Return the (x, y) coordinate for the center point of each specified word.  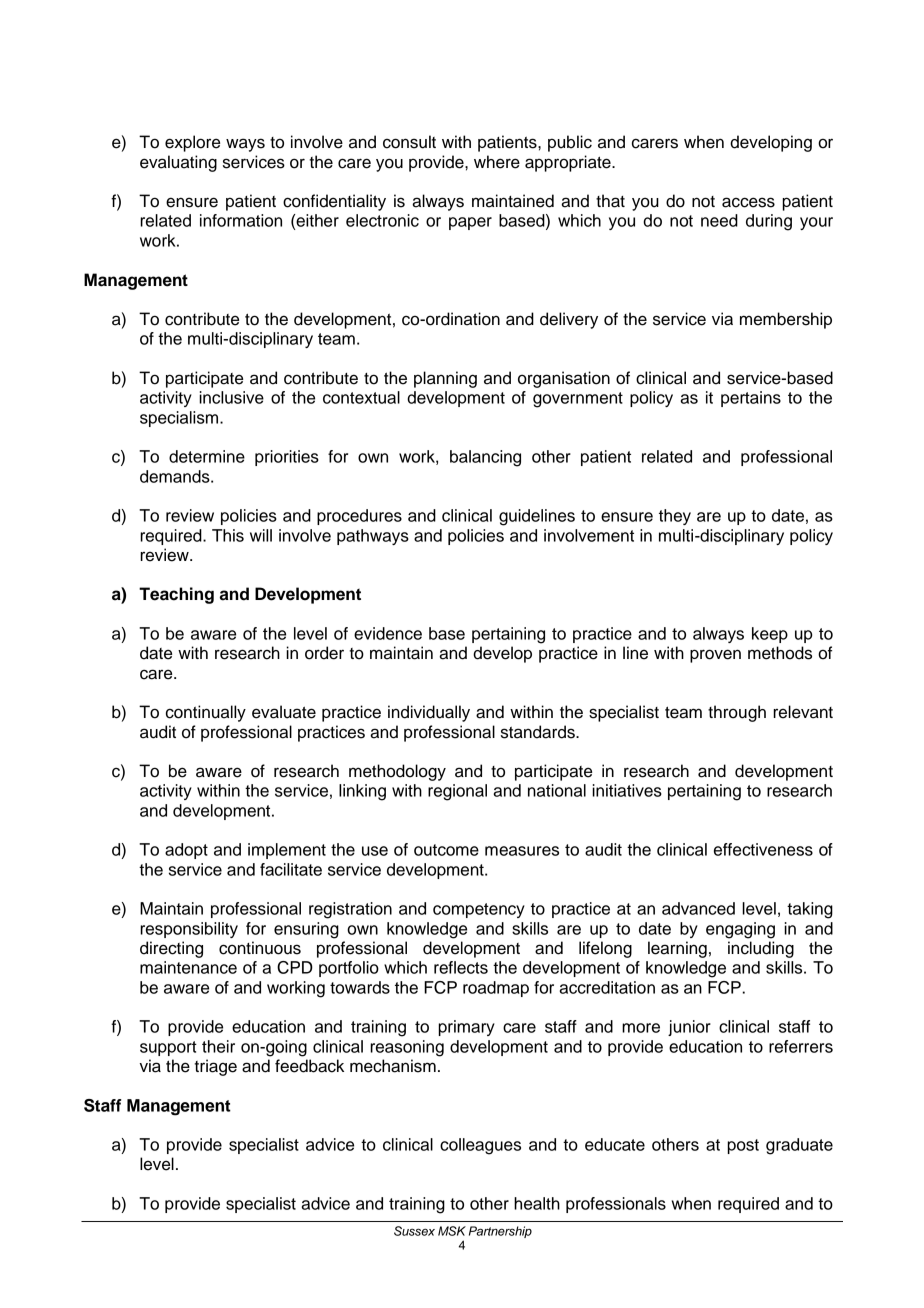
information (241, 220)
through (737, 713)
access (748, 202)
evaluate (284, 712)
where (497, 162)
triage (215, 1067)
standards (539, 732)
